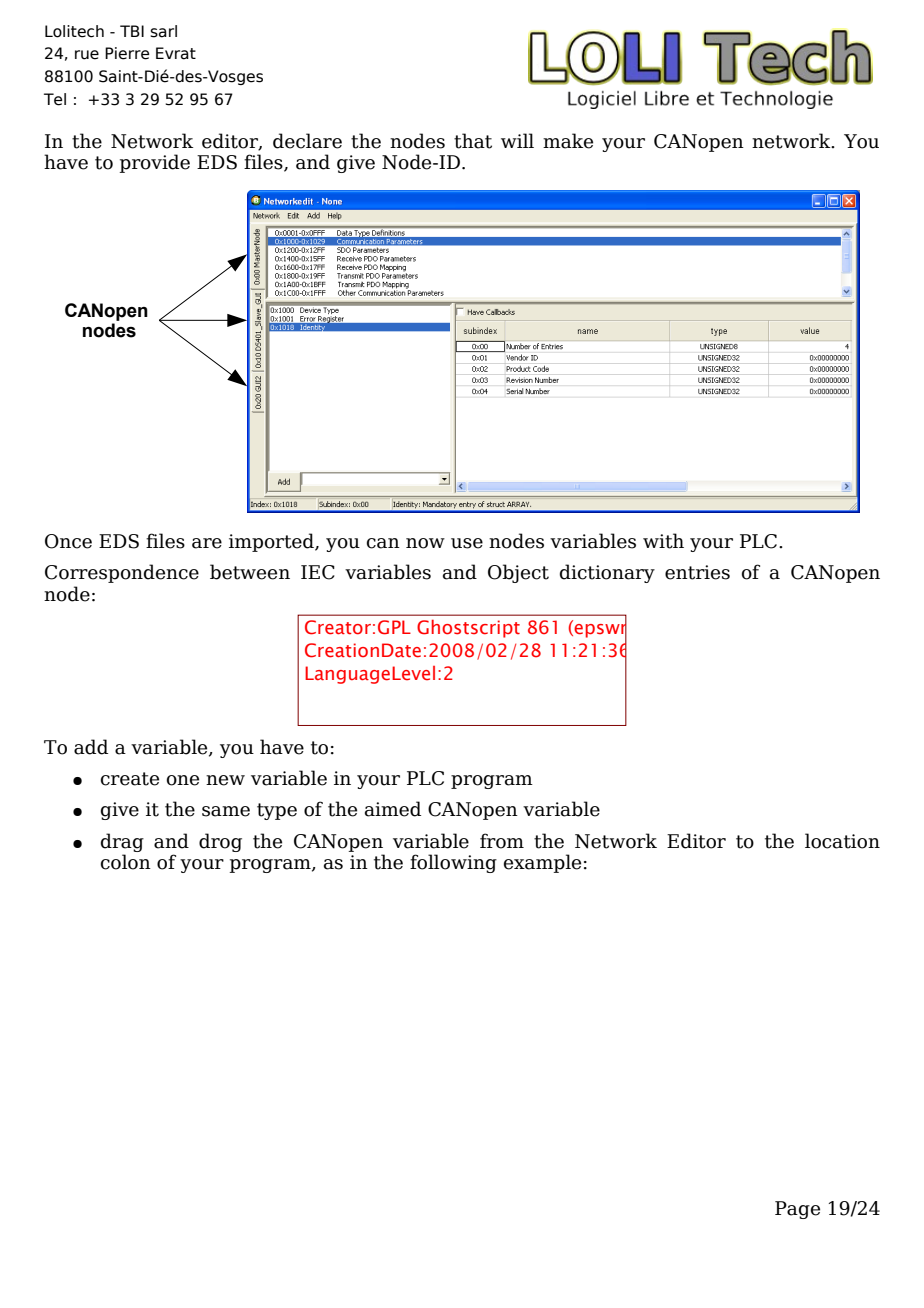 The image size is (924, 1308). I want to click on with, so click(663, 541).
